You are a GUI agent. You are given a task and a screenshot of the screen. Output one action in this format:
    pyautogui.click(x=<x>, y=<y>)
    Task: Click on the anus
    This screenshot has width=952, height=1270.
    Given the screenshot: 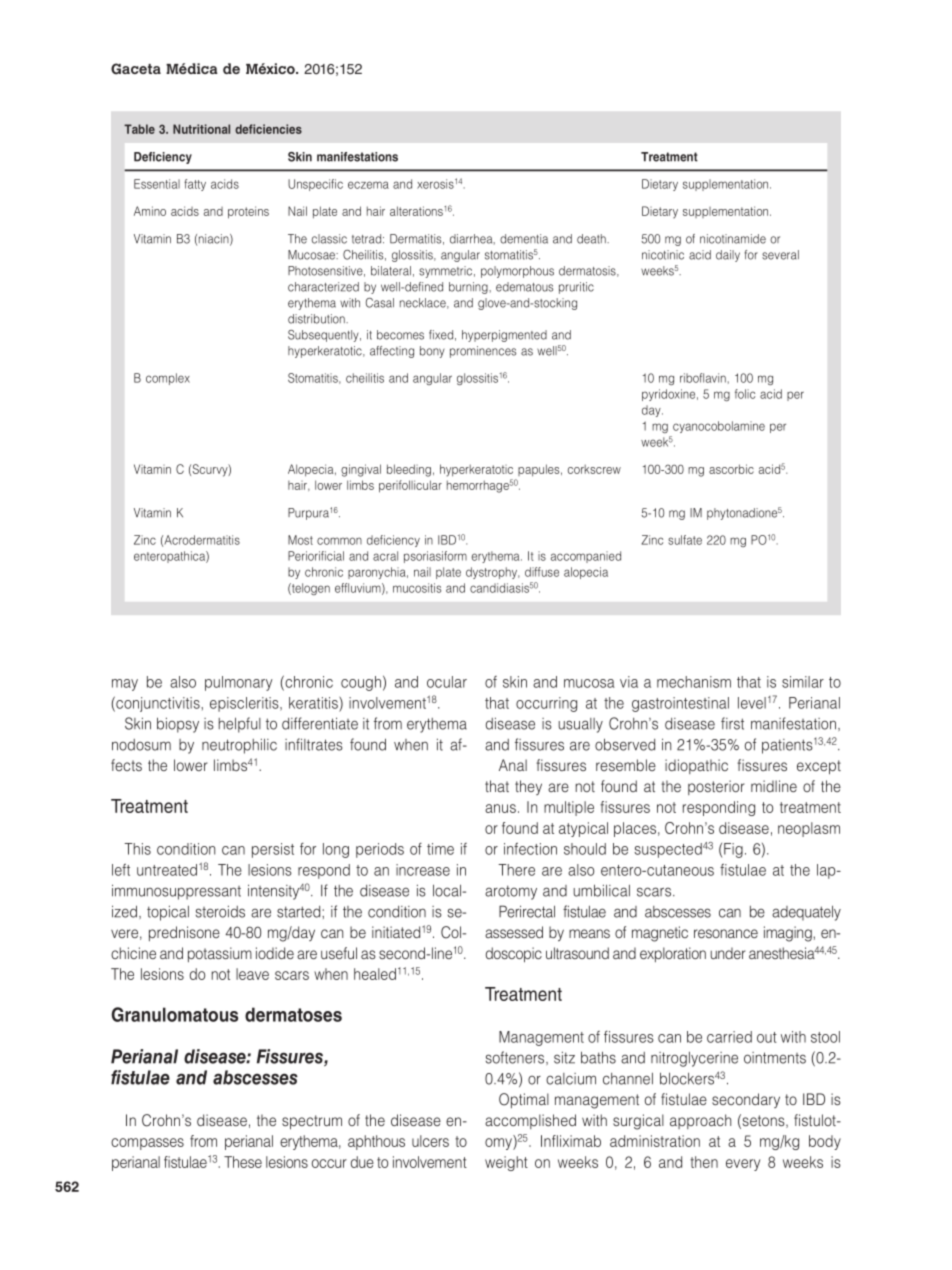 What is the action you would take?
    pyautogui.click(x=500, y=808)
